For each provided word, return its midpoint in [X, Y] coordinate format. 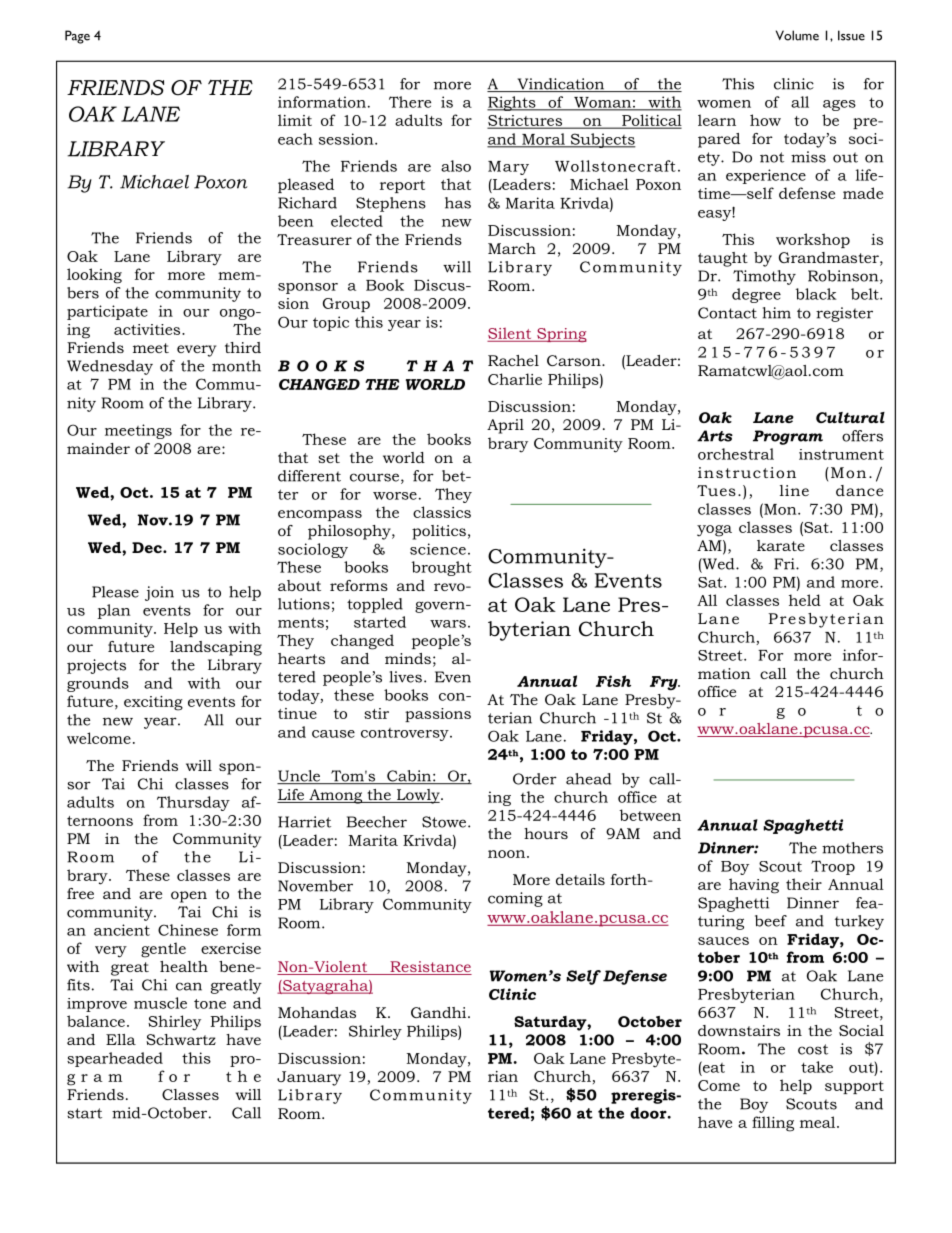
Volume [797, 35]
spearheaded [115, 1059]
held [805, 600]
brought [442, 568]
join [159, 593]
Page [77, 37]
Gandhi [440, 1012]
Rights [512, 103]
